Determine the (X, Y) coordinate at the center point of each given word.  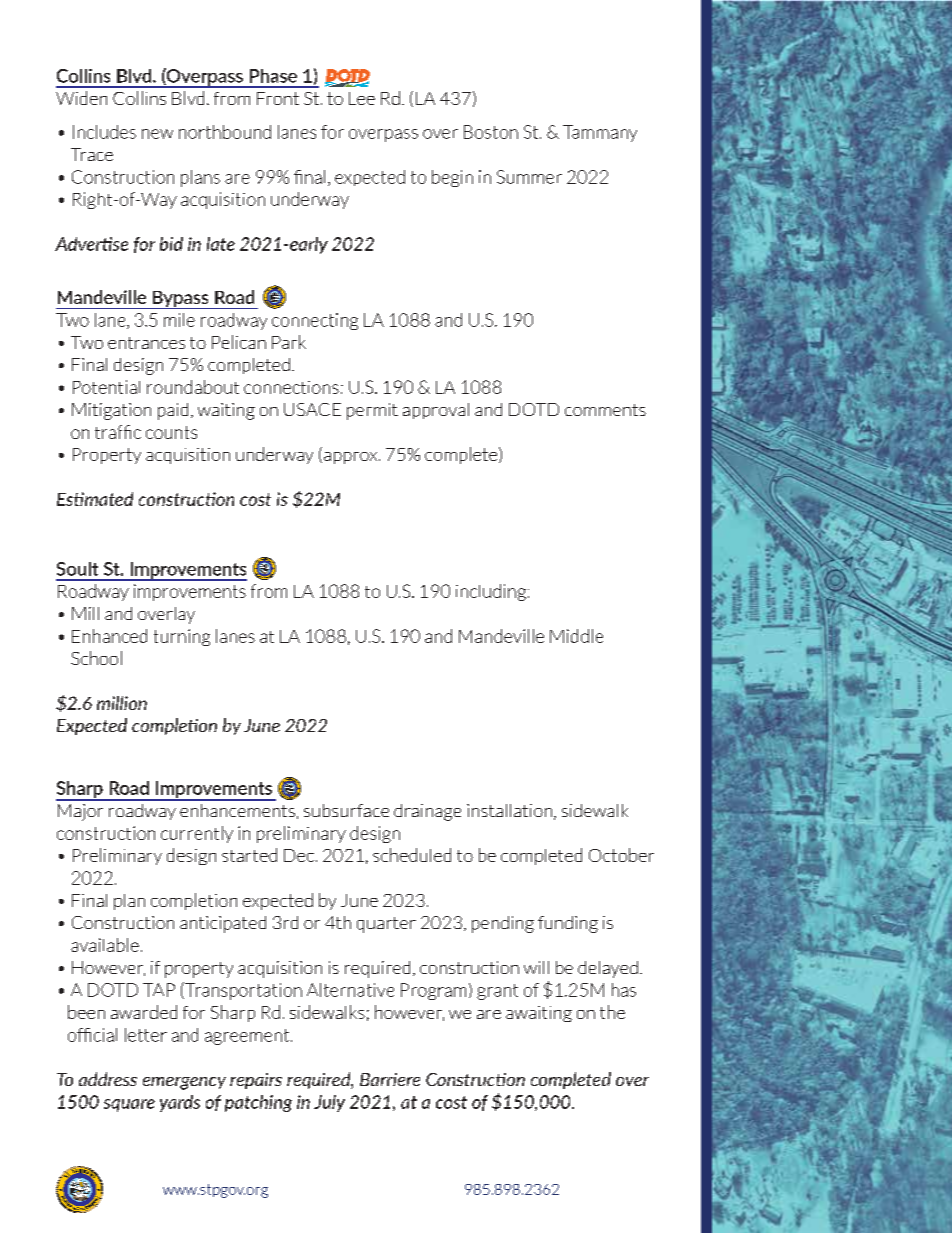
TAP (159, 990)
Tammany (600, 133)
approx (352, 458)
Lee (362, 98)
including (491, 592)
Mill (85, 613)
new (157, 134)
